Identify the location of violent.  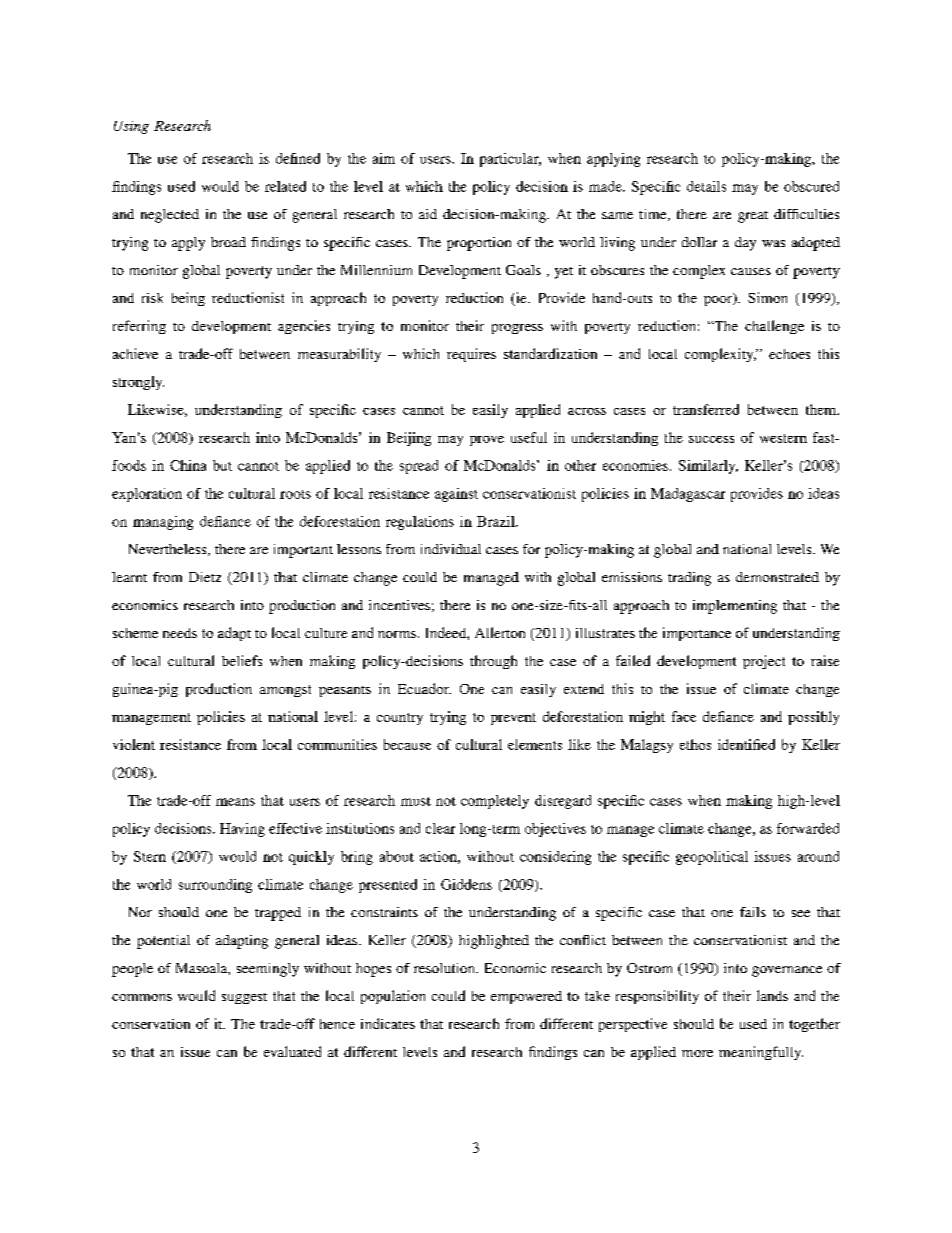
(134, 744).
